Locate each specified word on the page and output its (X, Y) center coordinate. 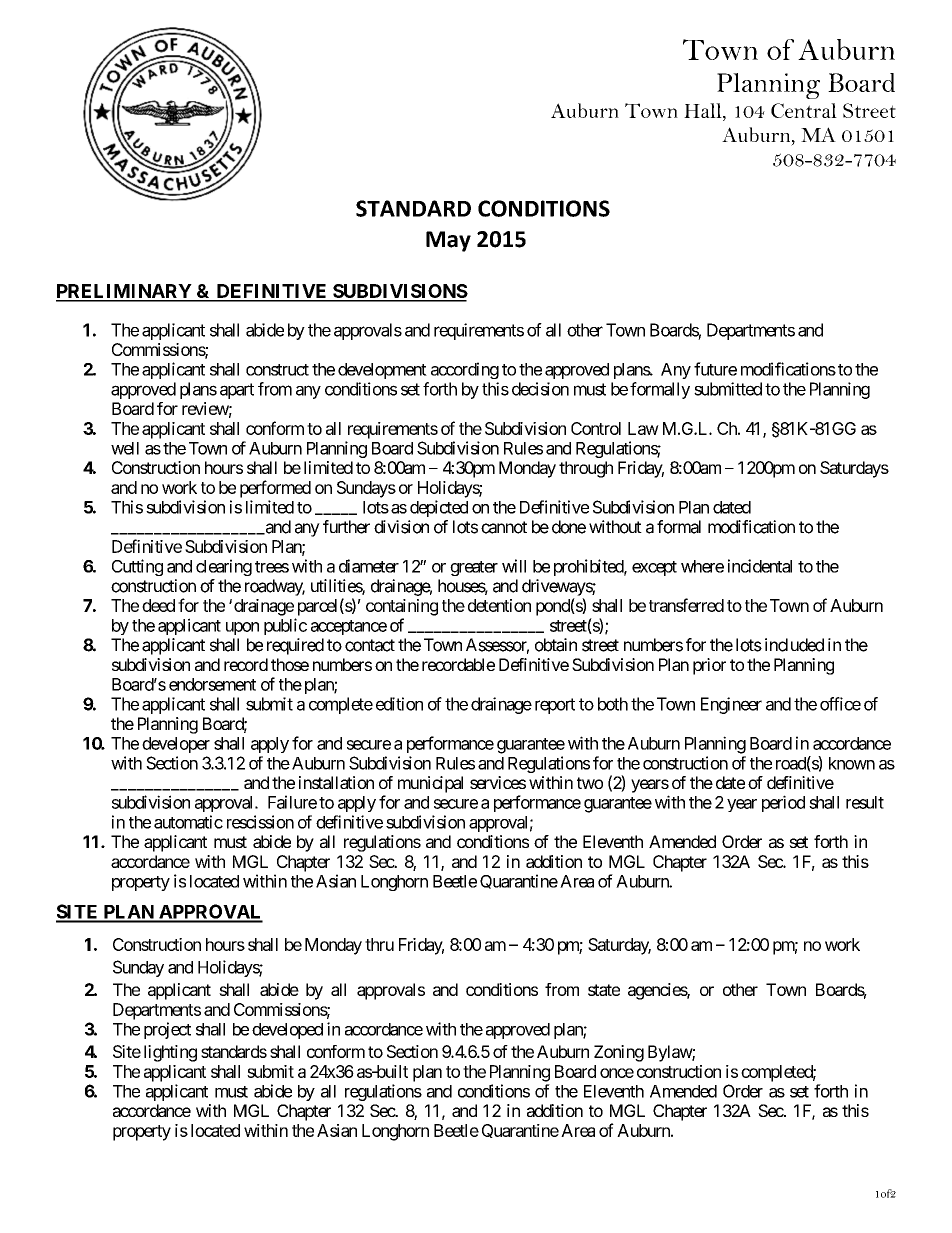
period (783, 803)
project (167, 1030)
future (715, 369)
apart (237, 391)
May (448, 241)
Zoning (619, 1053)
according (465, 370)
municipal (430, 784)
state (604, 990)
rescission (260, 822)
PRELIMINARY (125, 292)
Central (804, 110)
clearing (224, 567)
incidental (760, 566)
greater (474, 568)
